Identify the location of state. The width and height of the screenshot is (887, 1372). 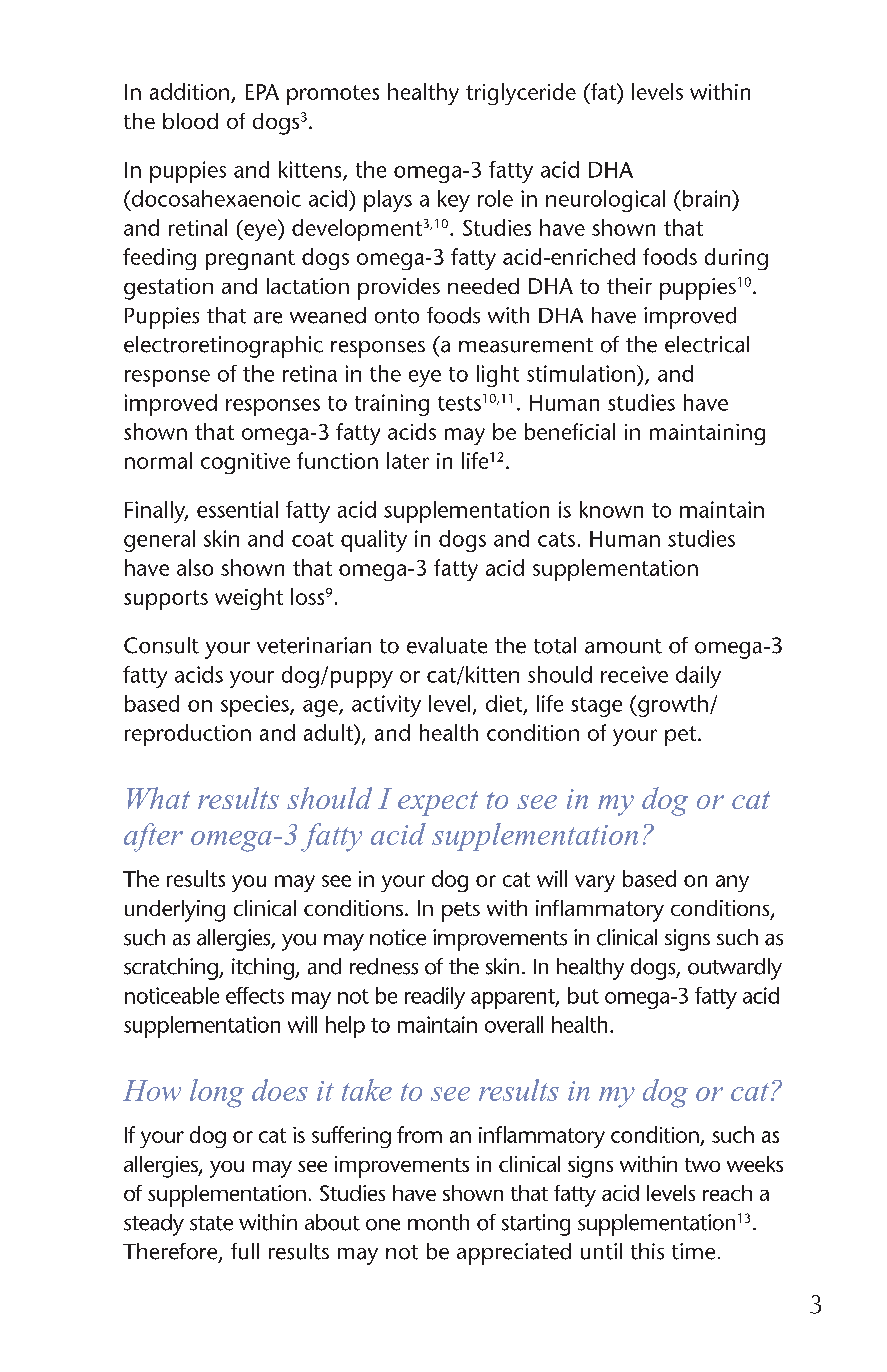
(211, 1223).
